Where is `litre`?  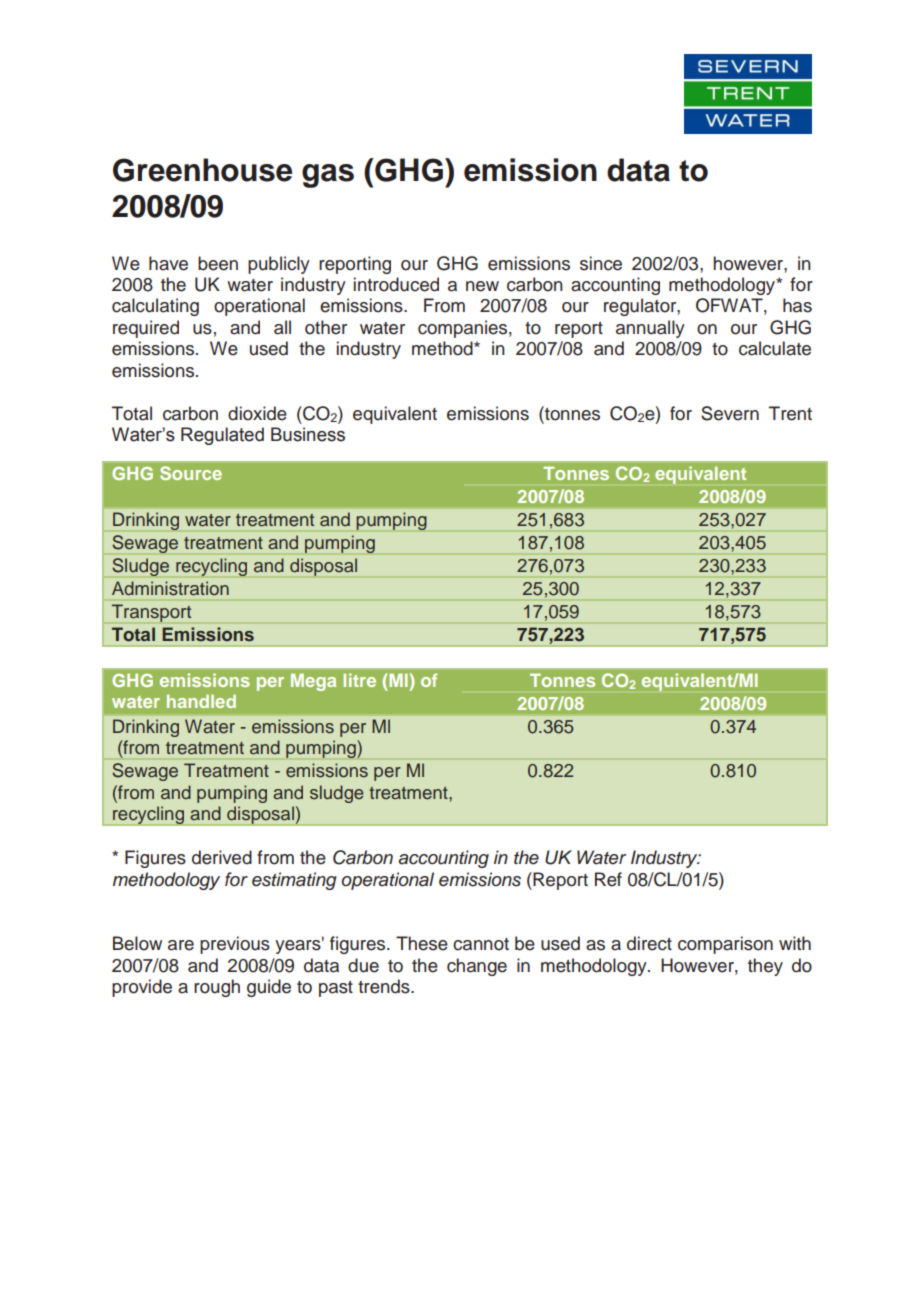
litre is located at coordinates (359, 680).
